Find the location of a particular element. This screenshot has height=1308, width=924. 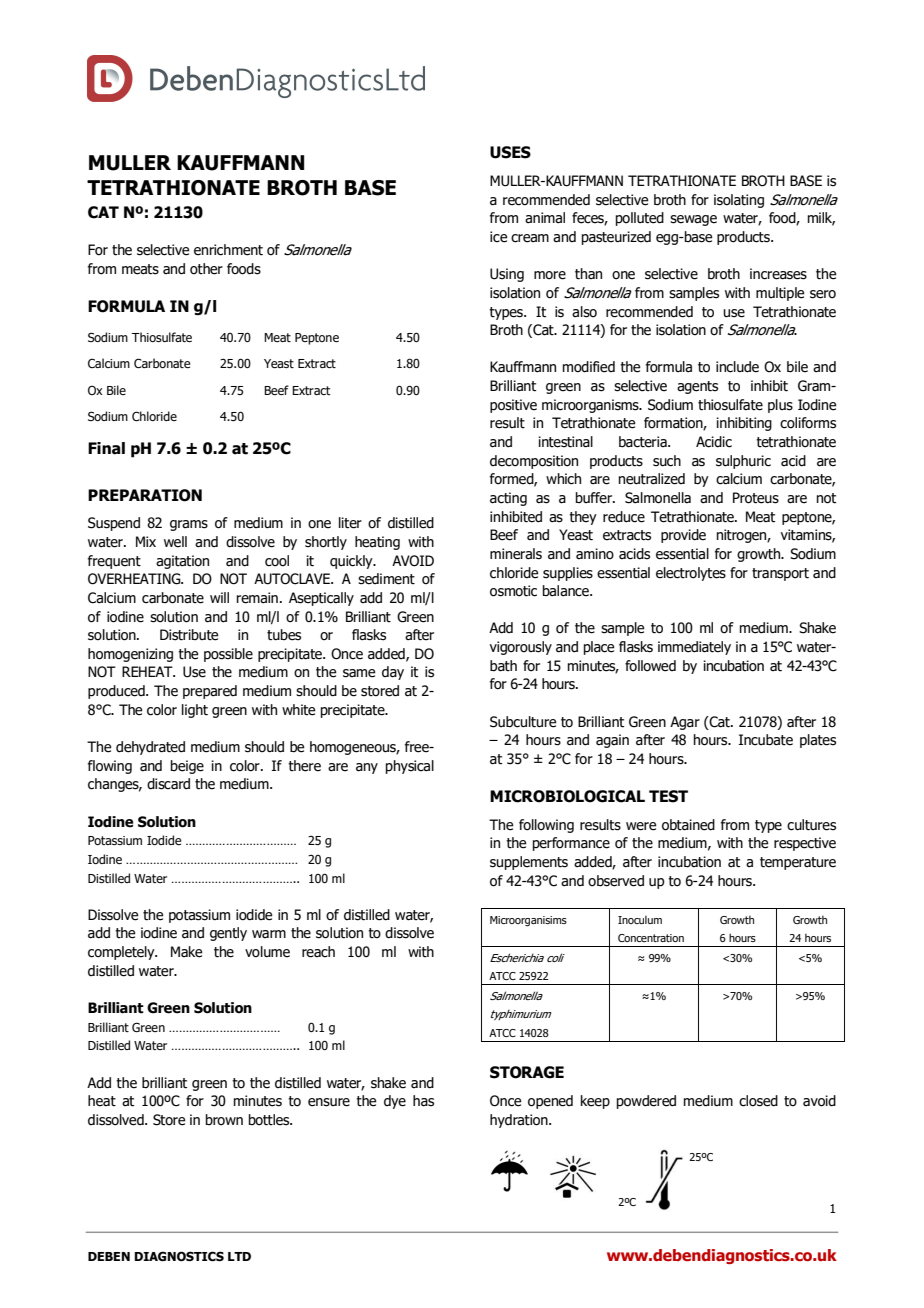

hydration is located at coordinates (520, 1121).
